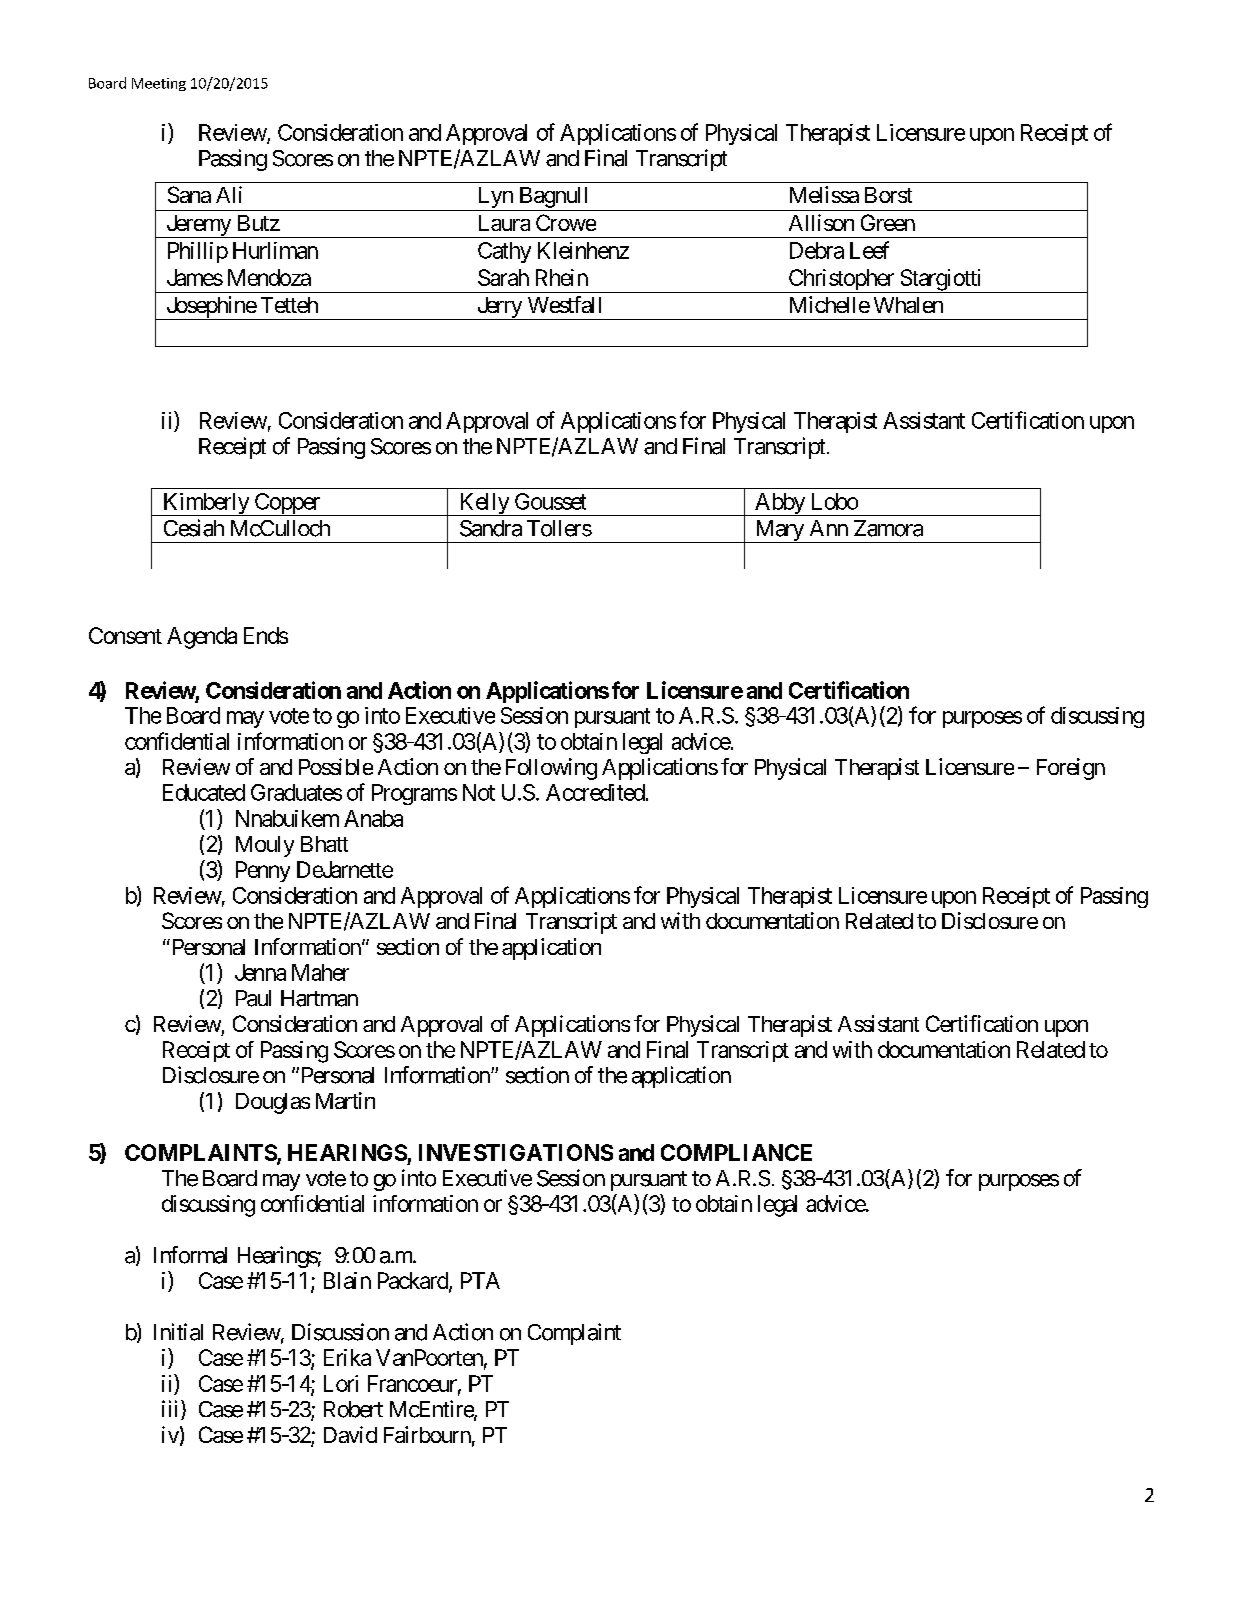 The width and height of the screenshot is (1243, 1609). I want to click on Foreign, so click(1071, 769).
